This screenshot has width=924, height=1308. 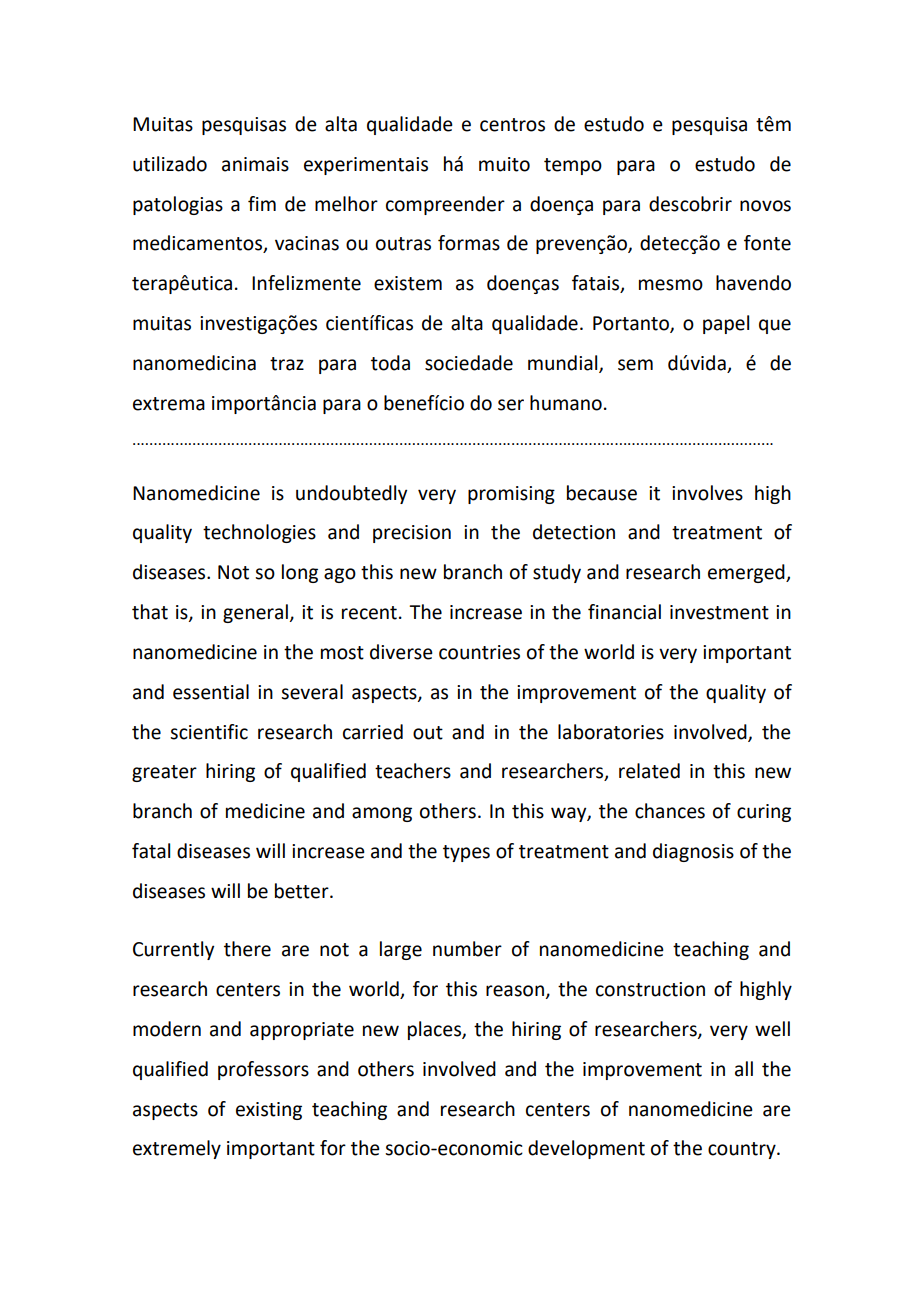 What do you see at coordinates (719, 612) in the screenshot?
I see `investment` at bounding box center [719, 612].
